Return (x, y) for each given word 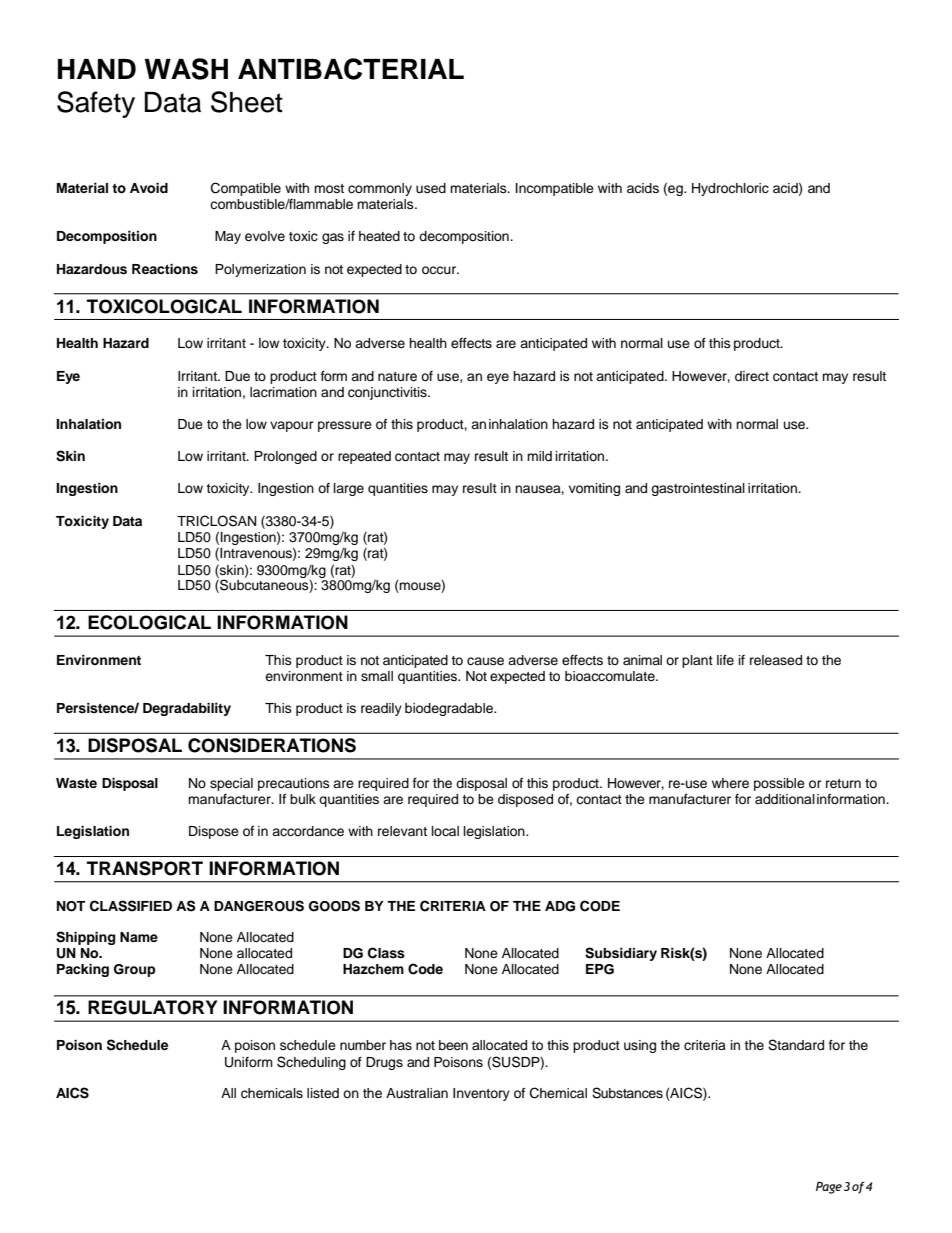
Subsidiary (621, 954)
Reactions (165, 269)
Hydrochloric (730, 189)
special (231, 784)
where (730, 783)
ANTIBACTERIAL (351, 69)
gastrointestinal (698, 489)
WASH (186, 69)
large (349, 489)
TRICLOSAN (216, 521)
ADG (560, 906)
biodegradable (450, 709)
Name (139, 937)
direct (752, 376)
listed (323, 1093)
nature (397, 376)
